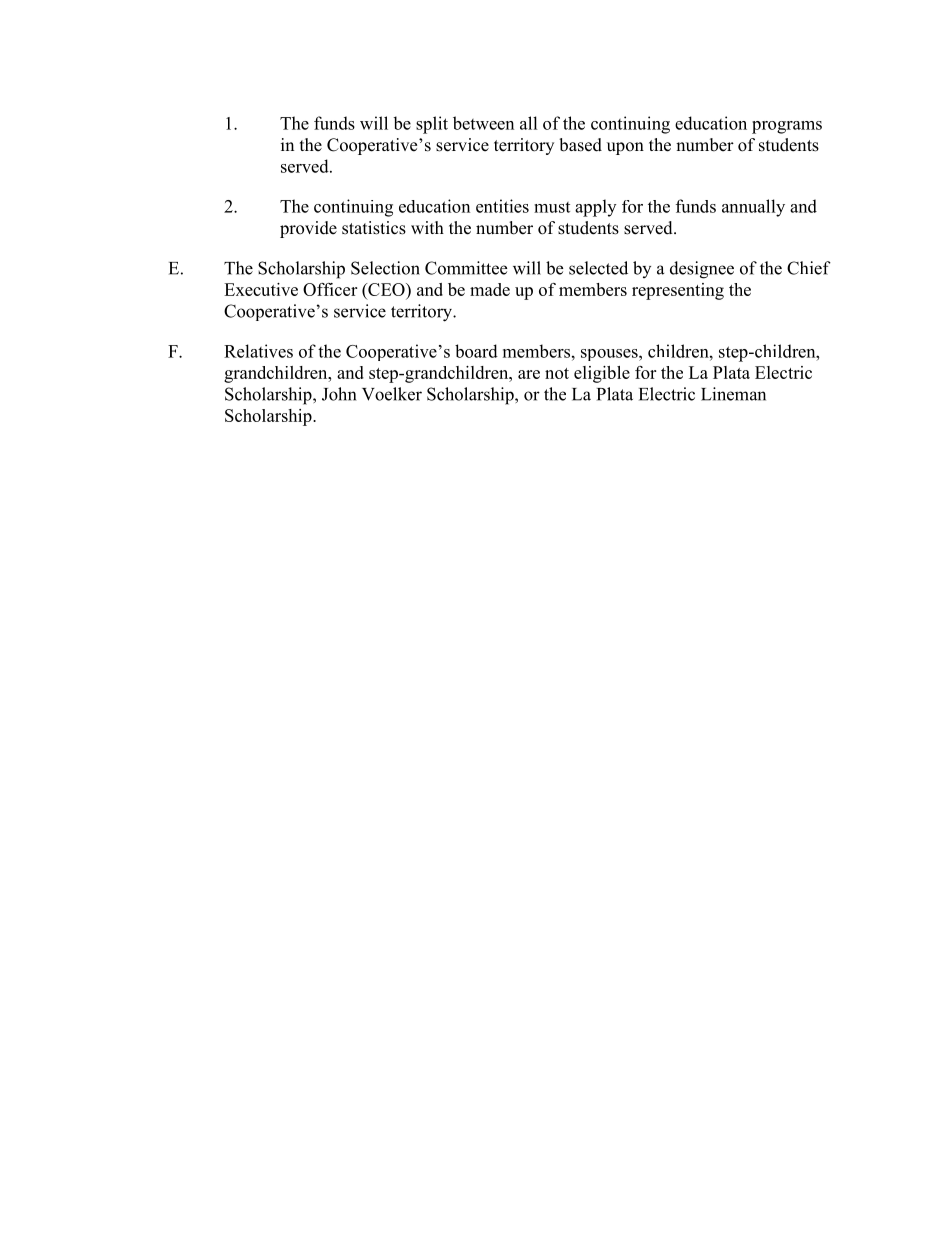 The width and height of the image is (952, 1233). What do you see at coordinates (787, 127) in the image?
I see `programs` at bounding box center [787, 127].
